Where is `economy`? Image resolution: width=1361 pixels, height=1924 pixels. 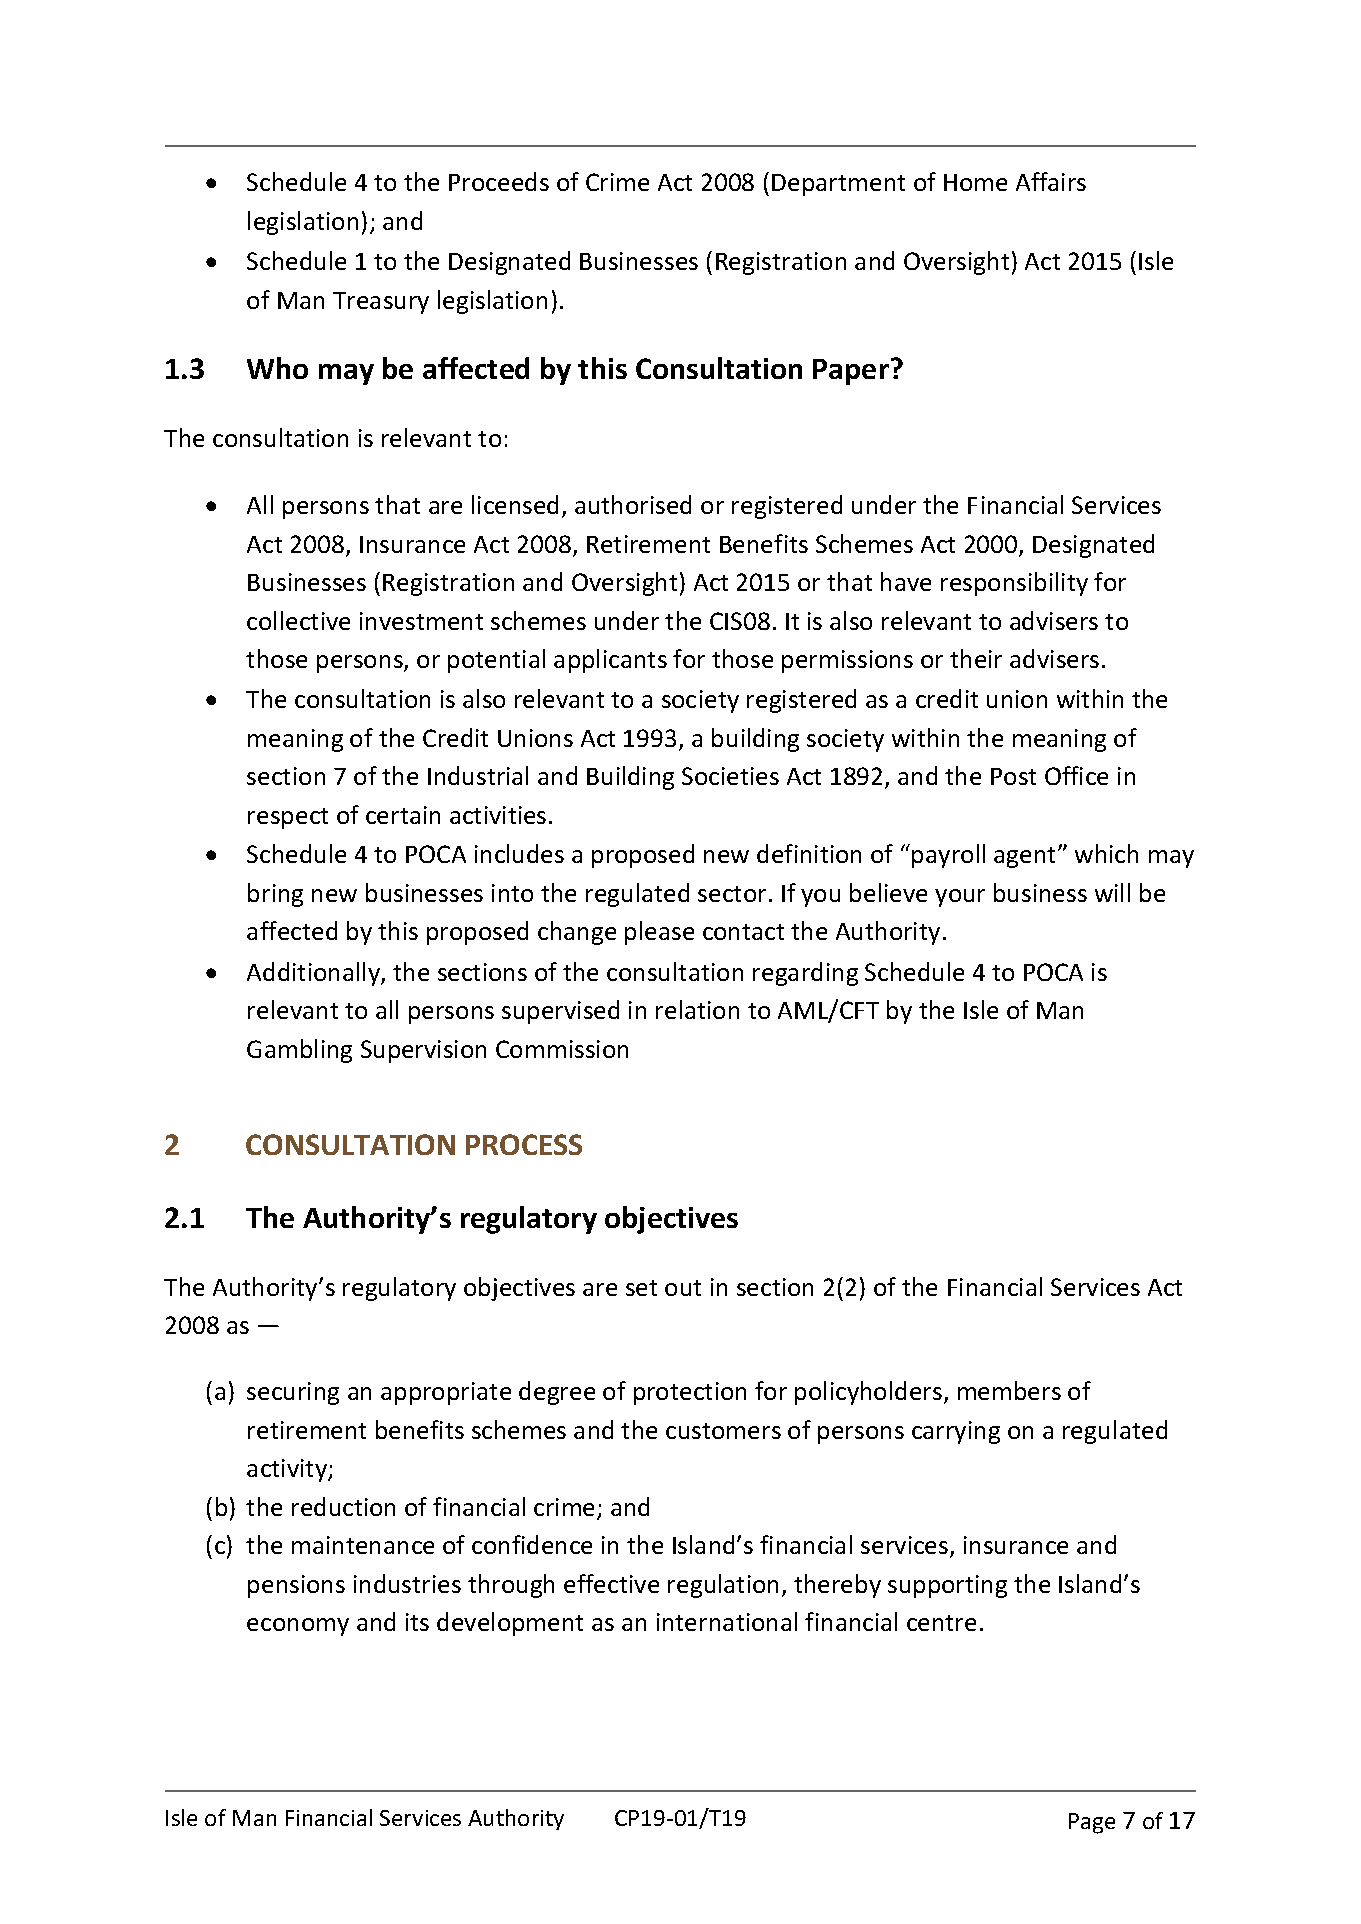
economy is located at coordinates (298, 1627).
